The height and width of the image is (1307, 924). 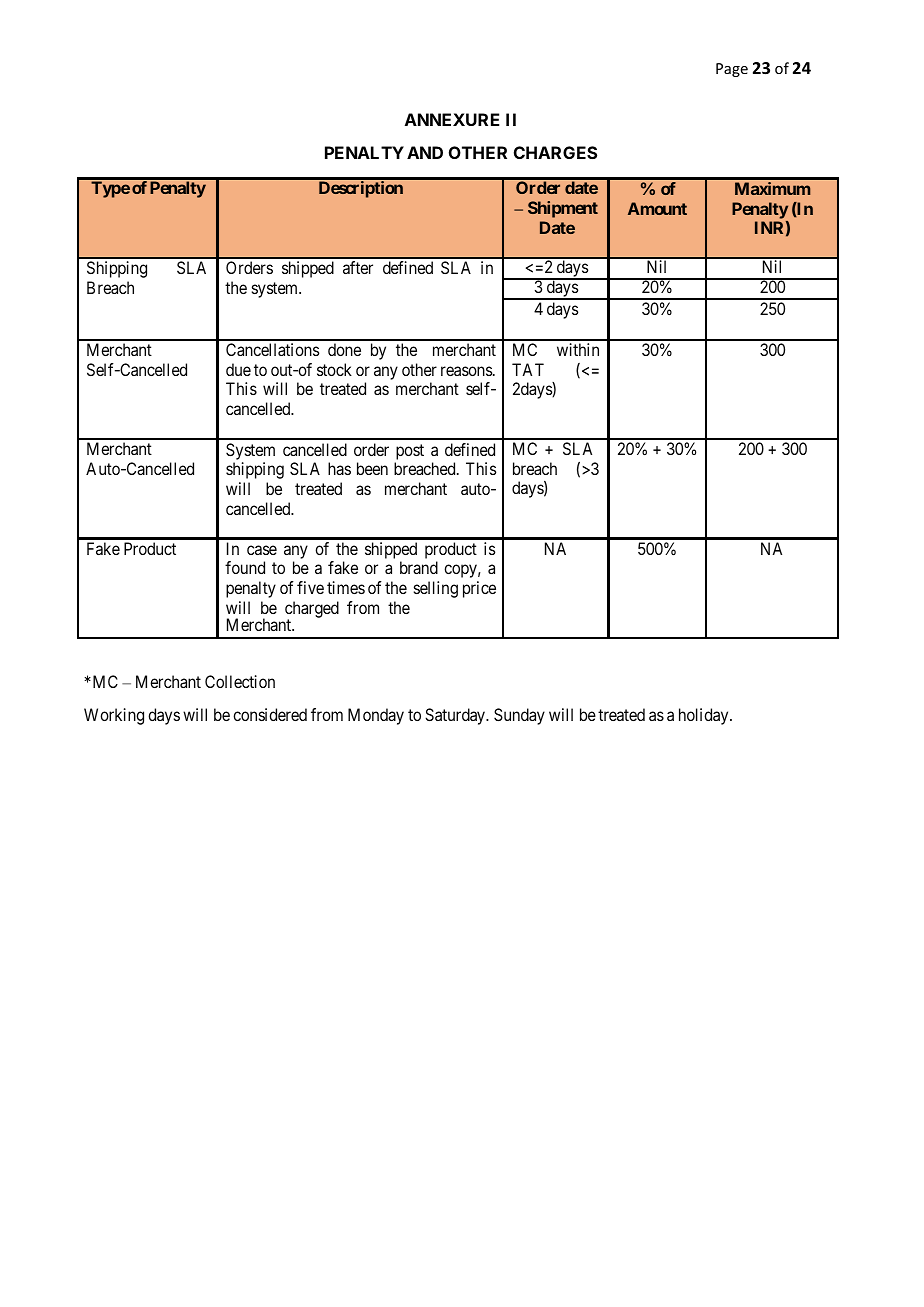 I want to click on case, so click(x=262, y=550).
